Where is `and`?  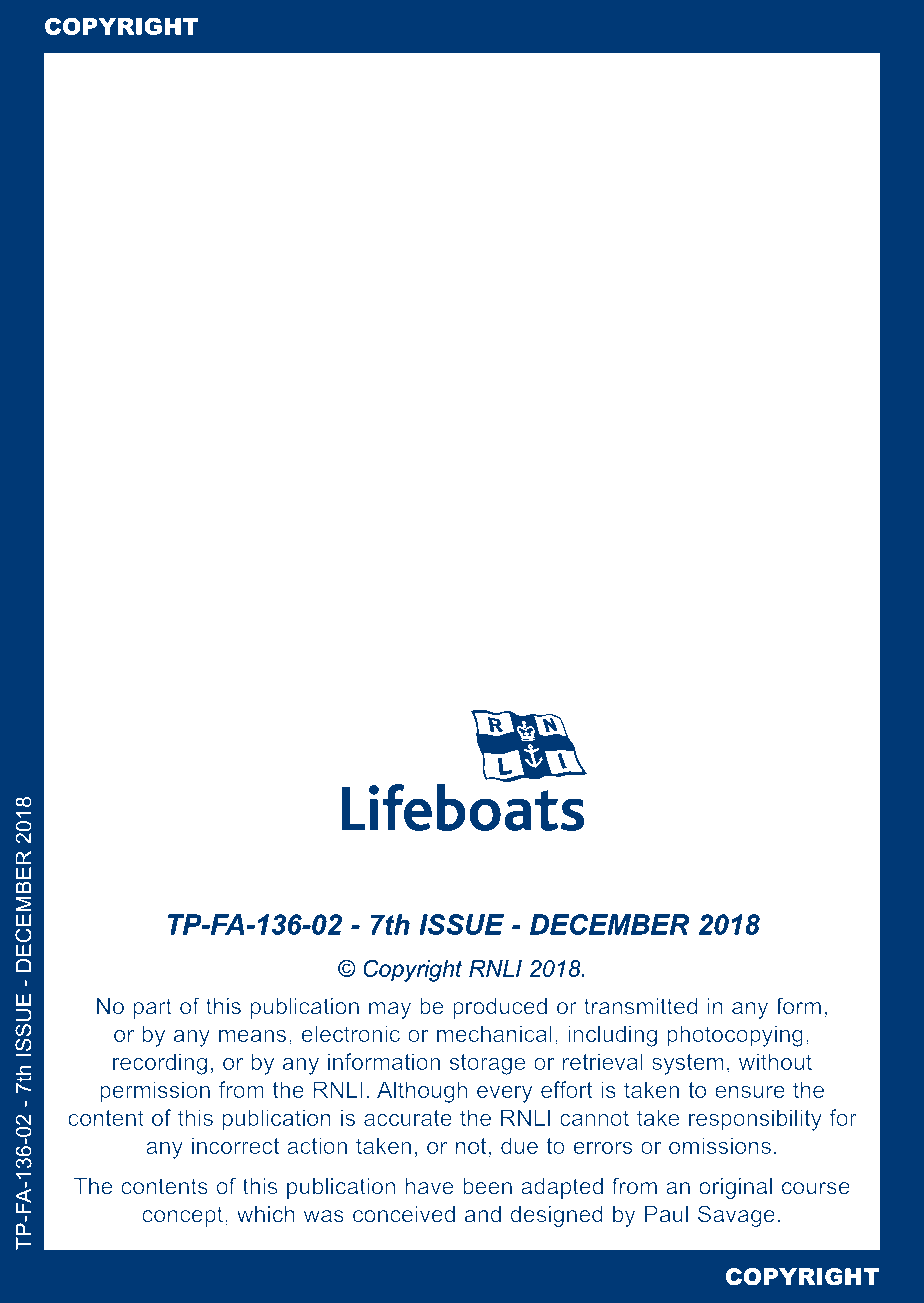
and is located at coordinates (483, 1214).
